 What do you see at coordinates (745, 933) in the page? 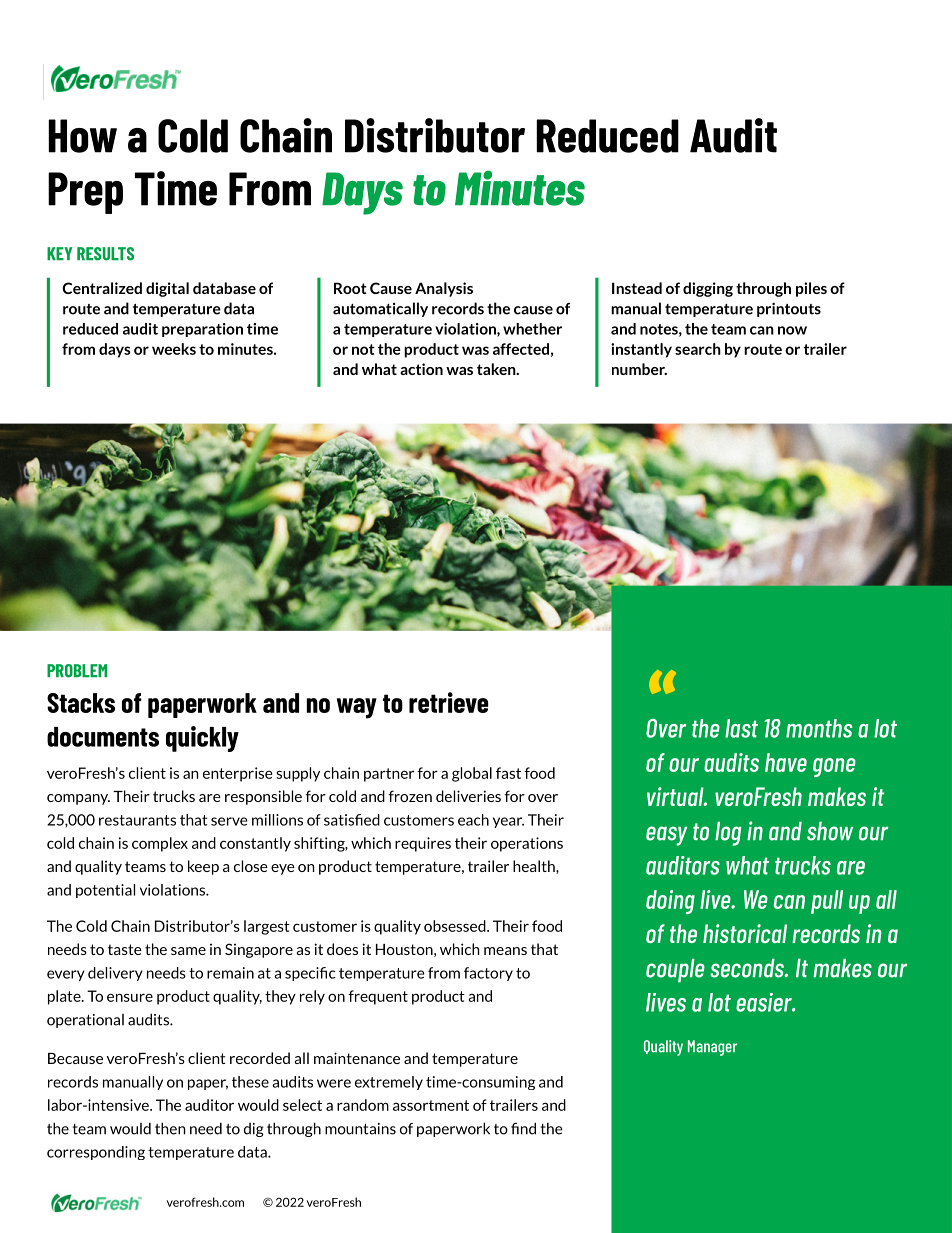
I see `historical` at bounding box center [745, 933].
